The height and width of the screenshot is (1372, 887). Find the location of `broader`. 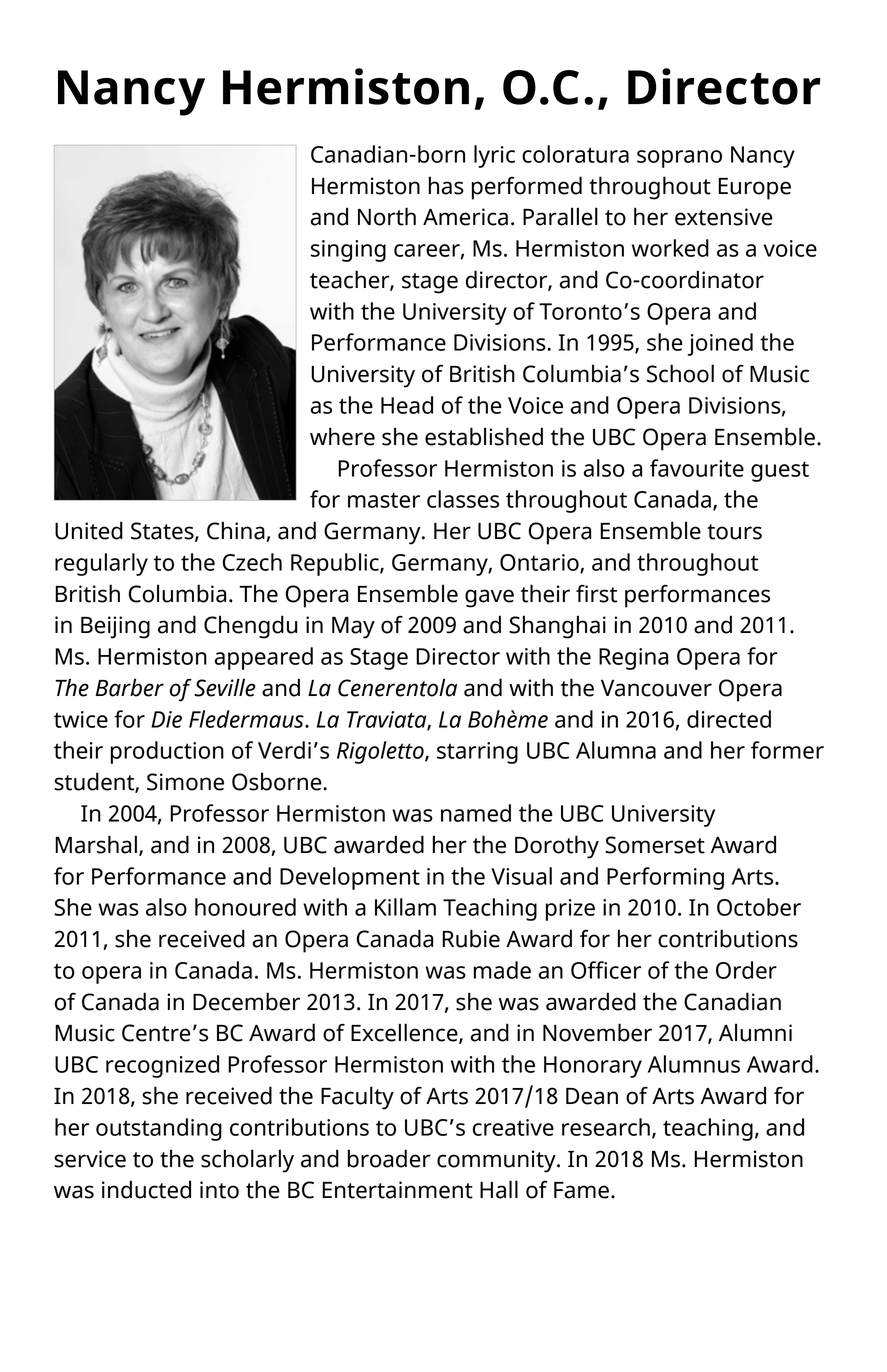

broader is located at coordinates (389, 1158).
